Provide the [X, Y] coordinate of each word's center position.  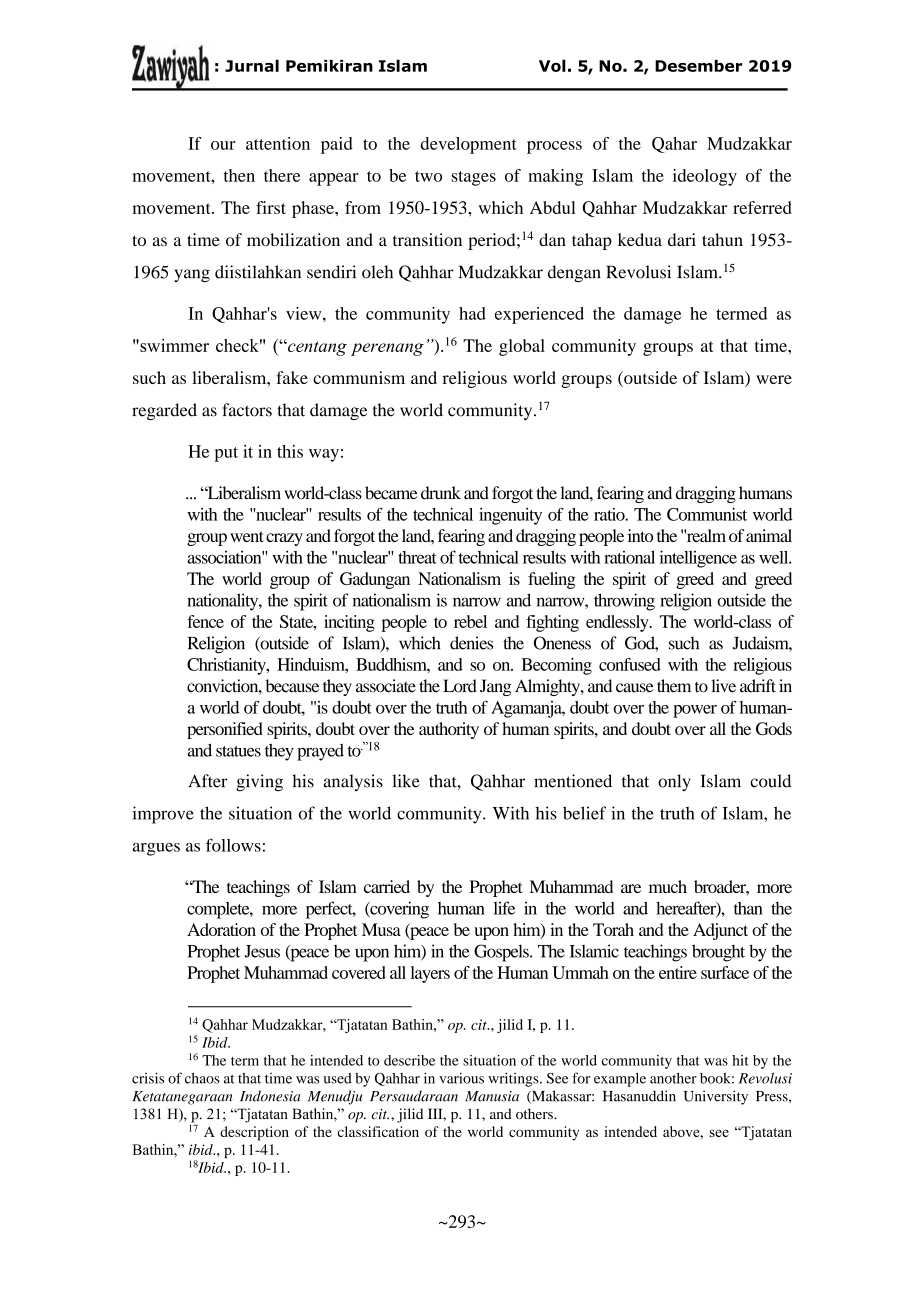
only [674, 782]
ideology [705, 177]
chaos [202, 1078]
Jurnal [252, 65]
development [469, 145]
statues [238, 751]
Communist [707, 514]
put [226, 454]
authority [449, 730]
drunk [441, 493]
